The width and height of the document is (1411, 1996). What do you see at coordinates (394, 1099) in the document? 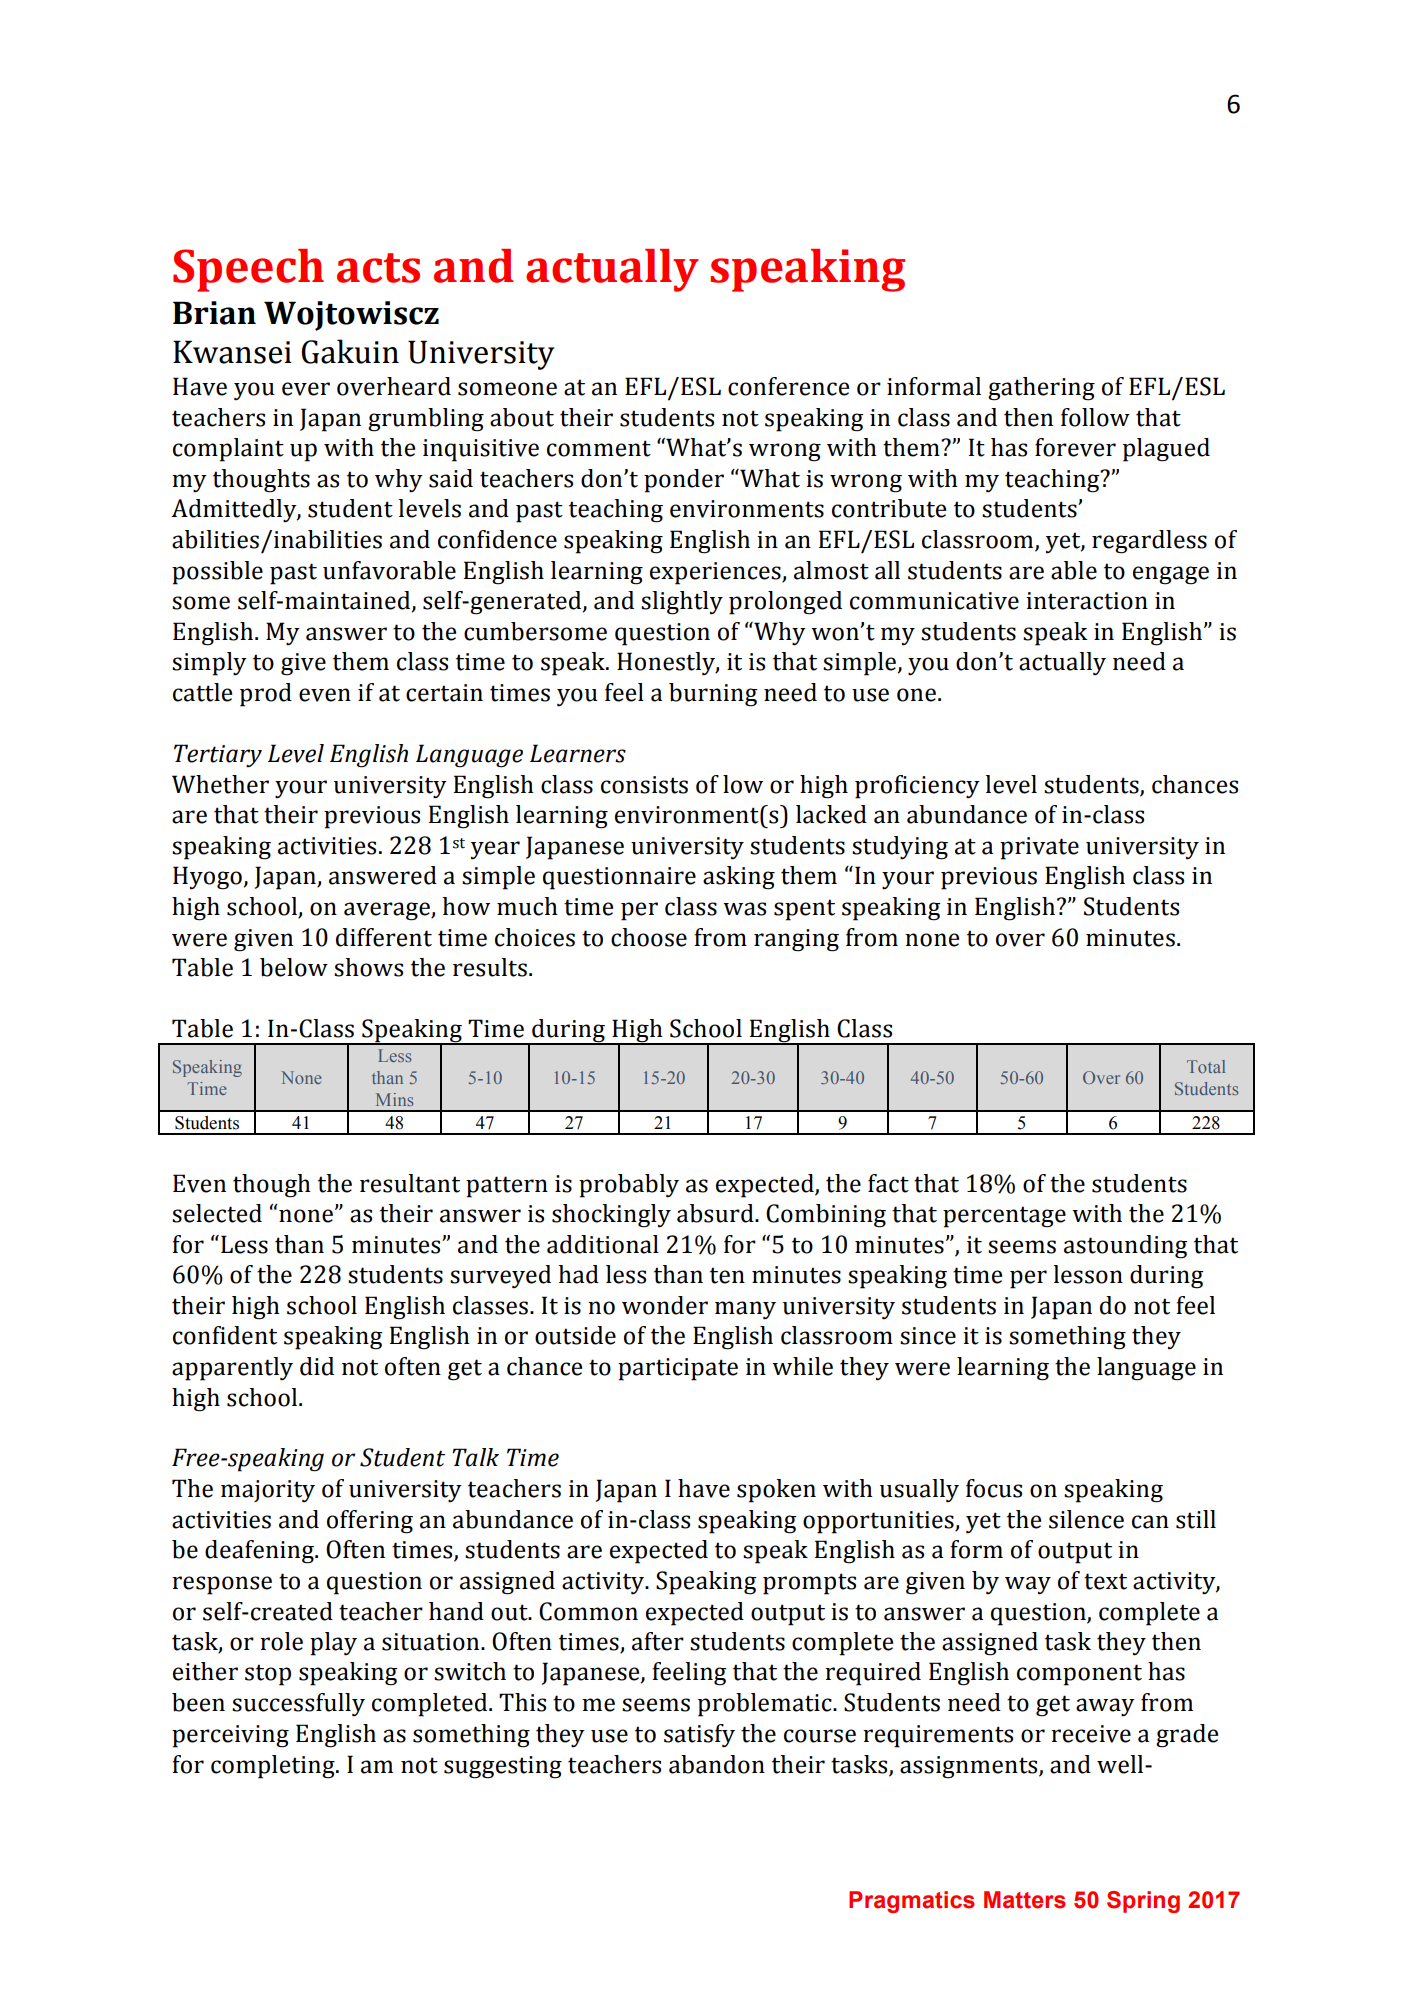
I see `Mins` at bounding box center [394, 1099].
